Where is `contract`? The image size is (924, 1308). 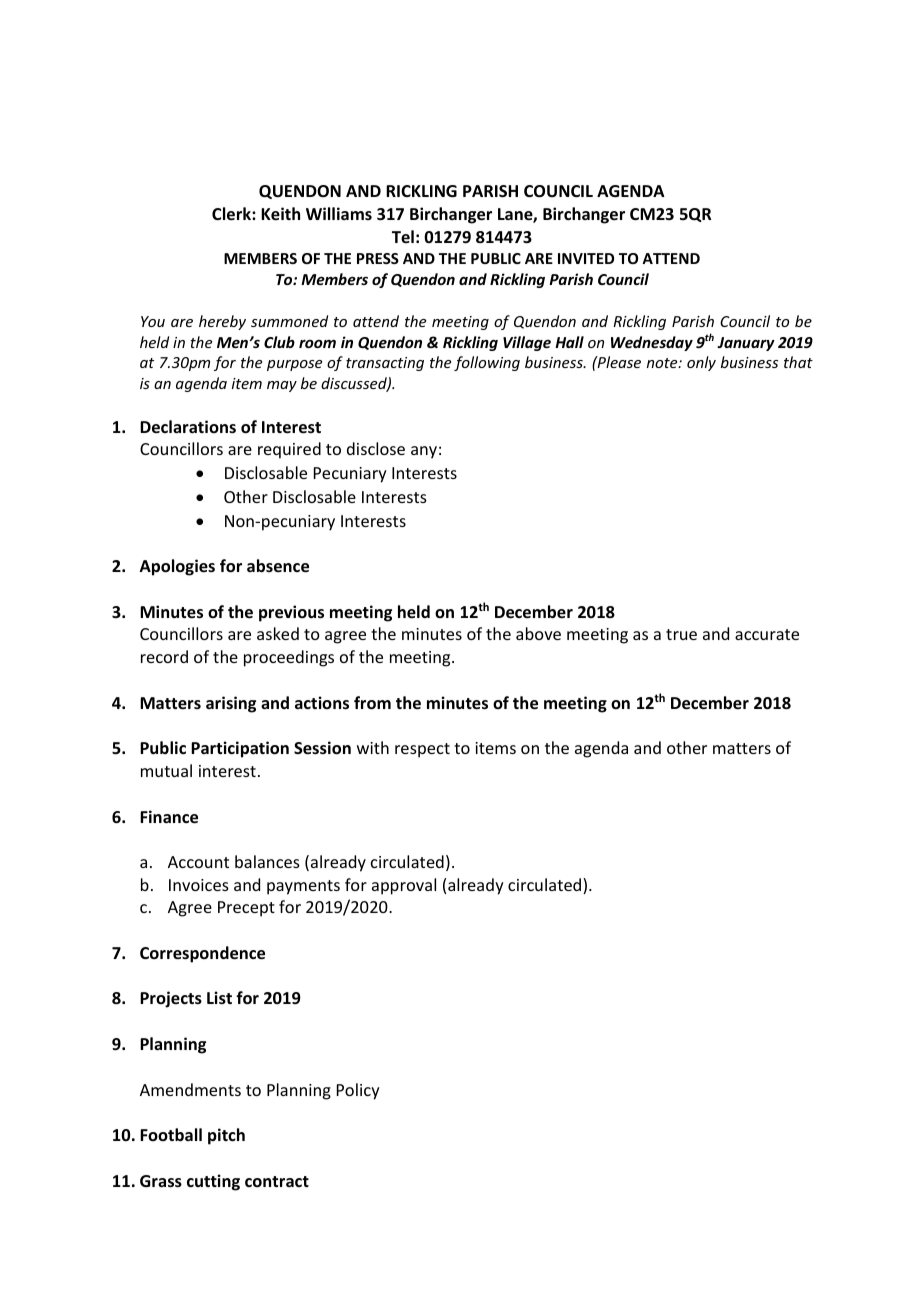
contract is located at coordinates (277, 1181).
